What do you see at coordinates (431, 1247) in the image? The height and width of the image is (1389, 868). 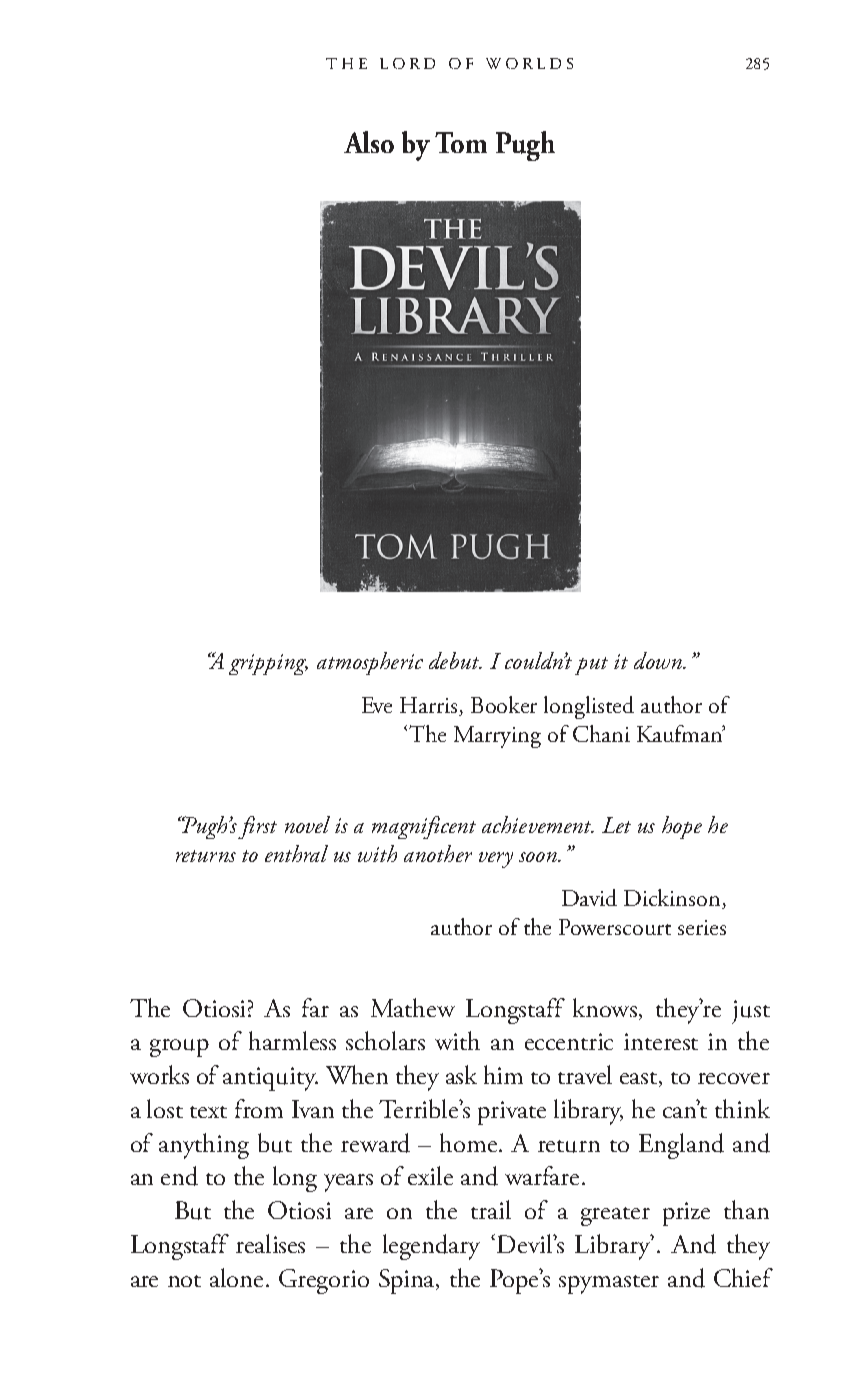 I see `legendary` at bounding box center [431, 1247].
